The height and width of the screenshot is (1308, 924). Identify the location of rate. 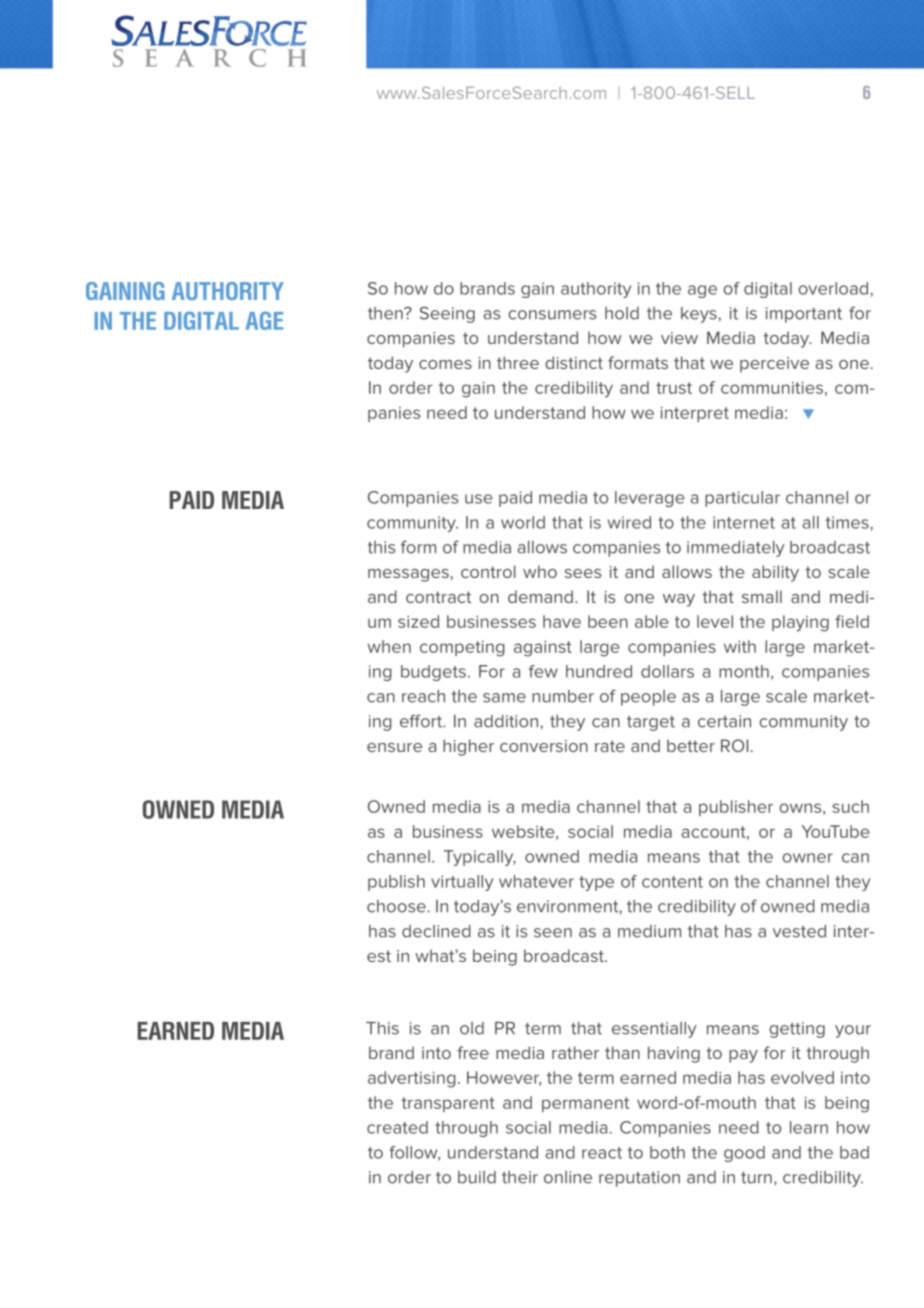
(610, 746).
